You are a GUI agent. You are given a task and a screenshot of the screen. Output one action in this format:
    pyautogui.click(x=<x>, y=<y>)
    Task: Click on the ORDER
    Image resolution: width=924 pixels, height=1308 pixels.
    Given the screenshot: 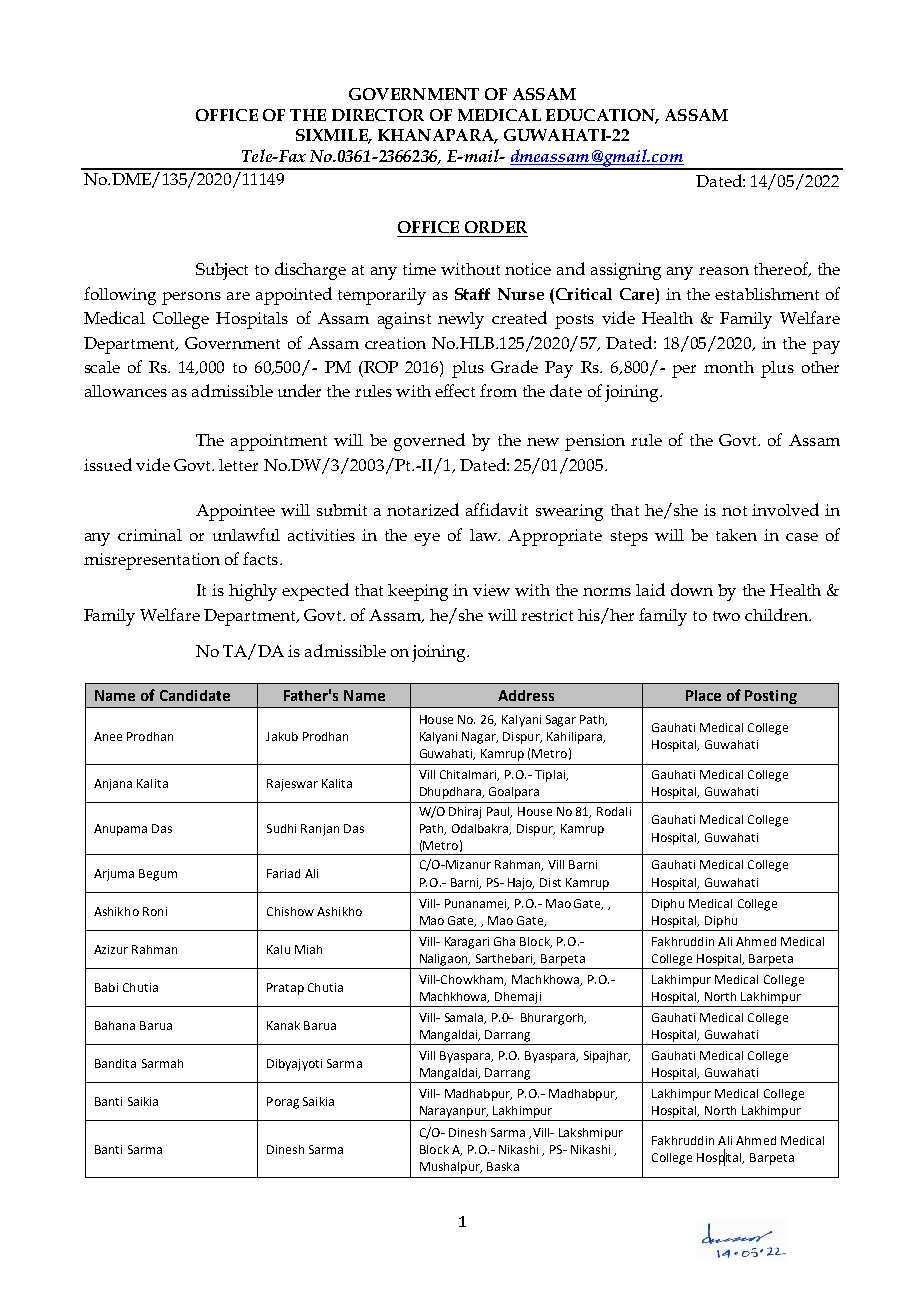 What is the action you would take?
    pyautogui.click(x=496, y=227)
